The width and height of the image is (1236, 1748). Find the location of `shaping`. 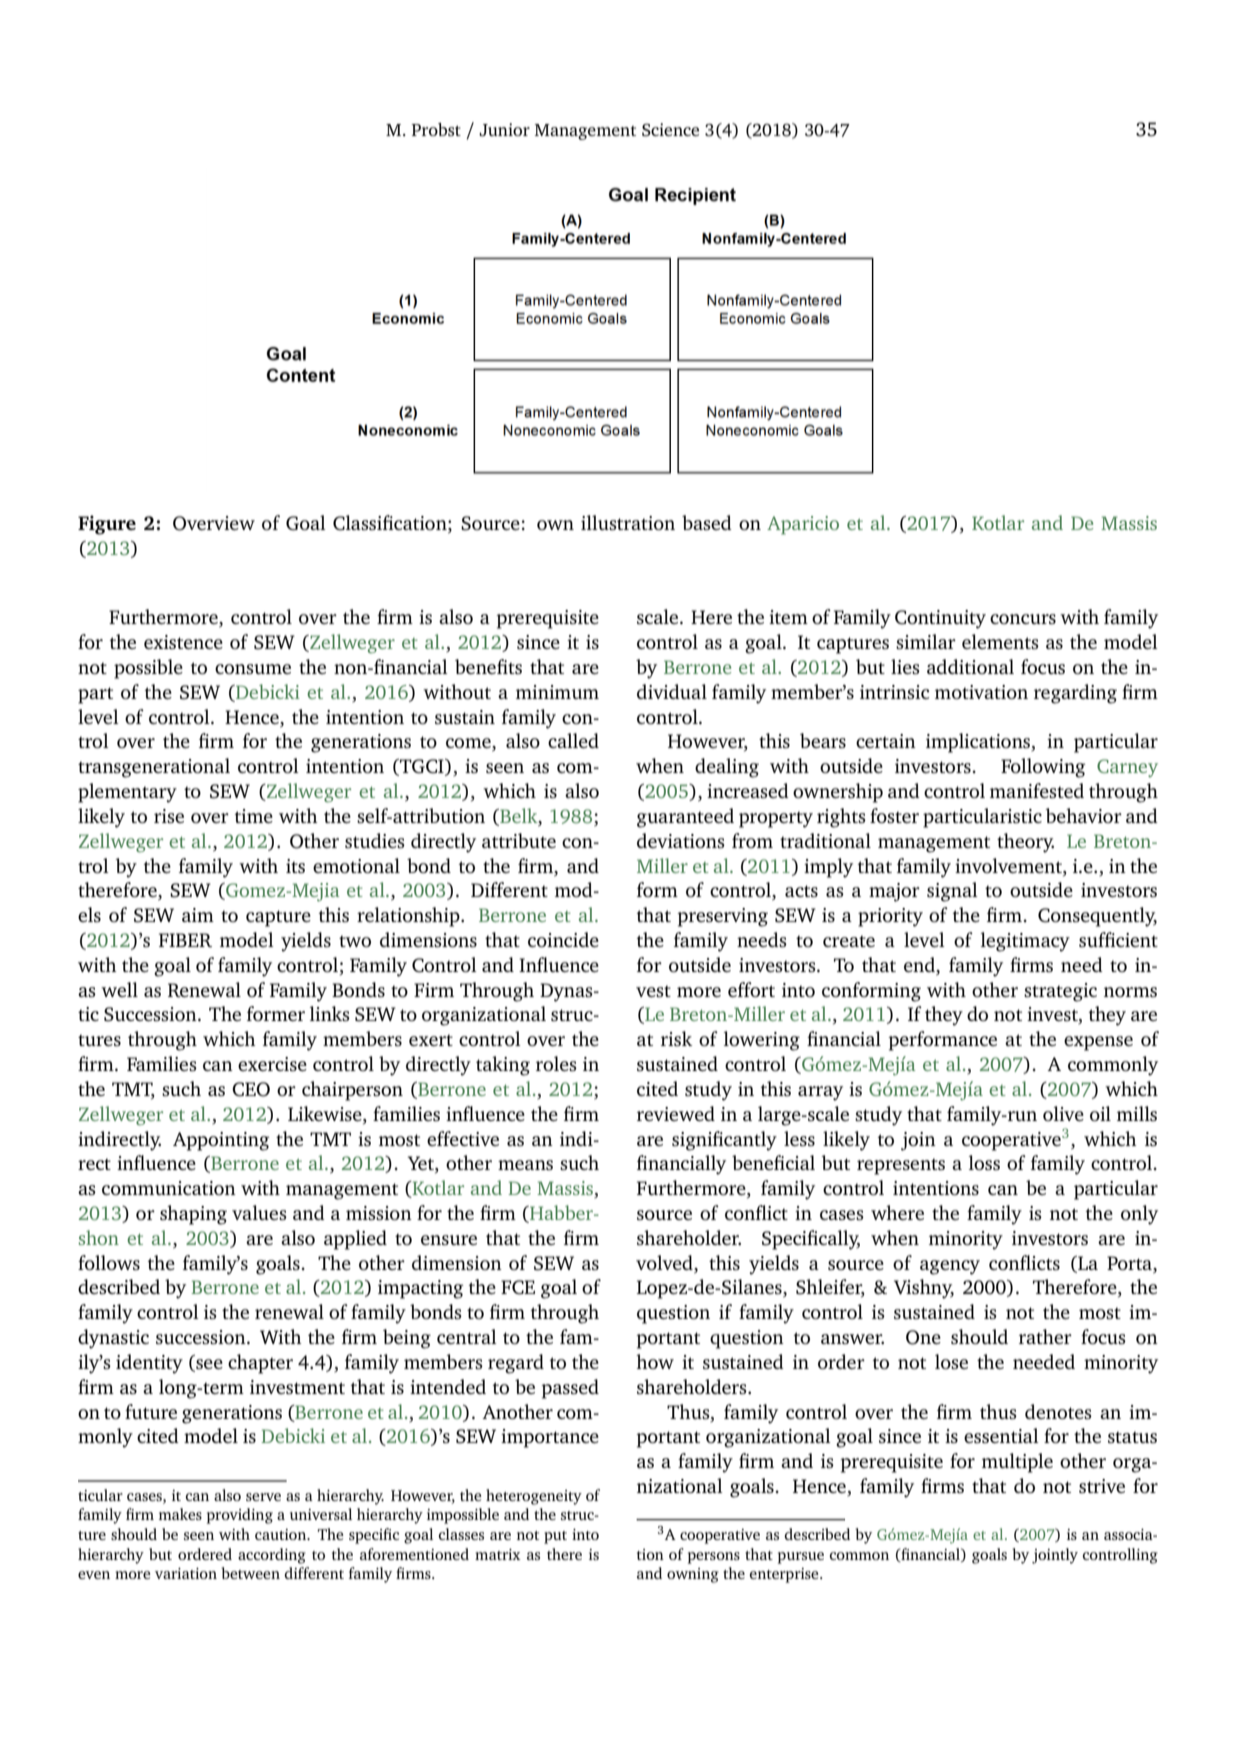

shaping is located at coordinates (193, 1215).
